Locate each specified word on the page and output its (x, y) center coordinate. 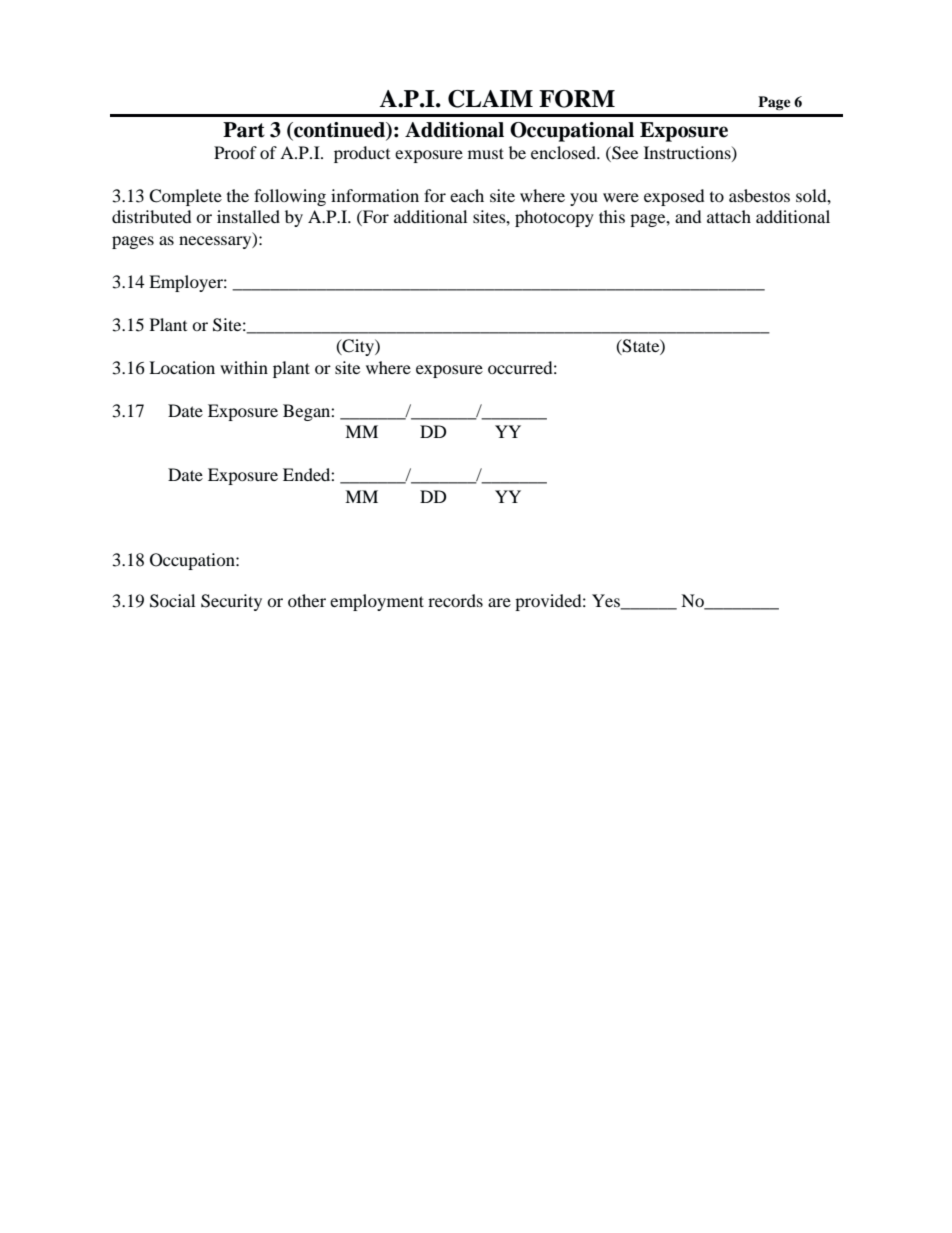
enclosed (565, 152)
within (244, 367)
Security (231, 602)
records (455, 600)
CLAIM (490, 99)
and (688, 216)
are (499, 602)
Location (182, 367)
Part (244, 130)
